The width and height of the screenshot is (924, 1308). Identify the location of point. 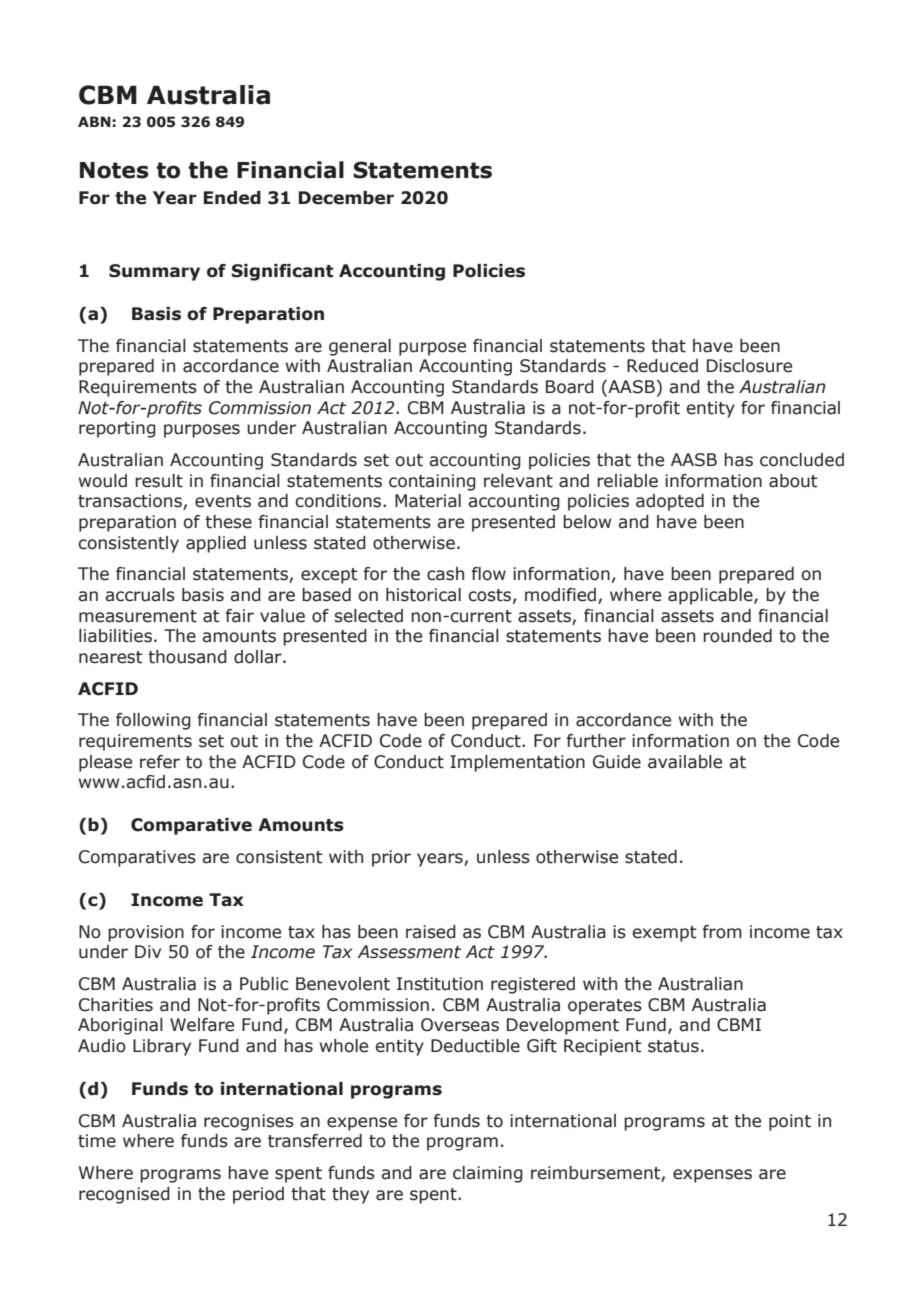
(790, 1122).
